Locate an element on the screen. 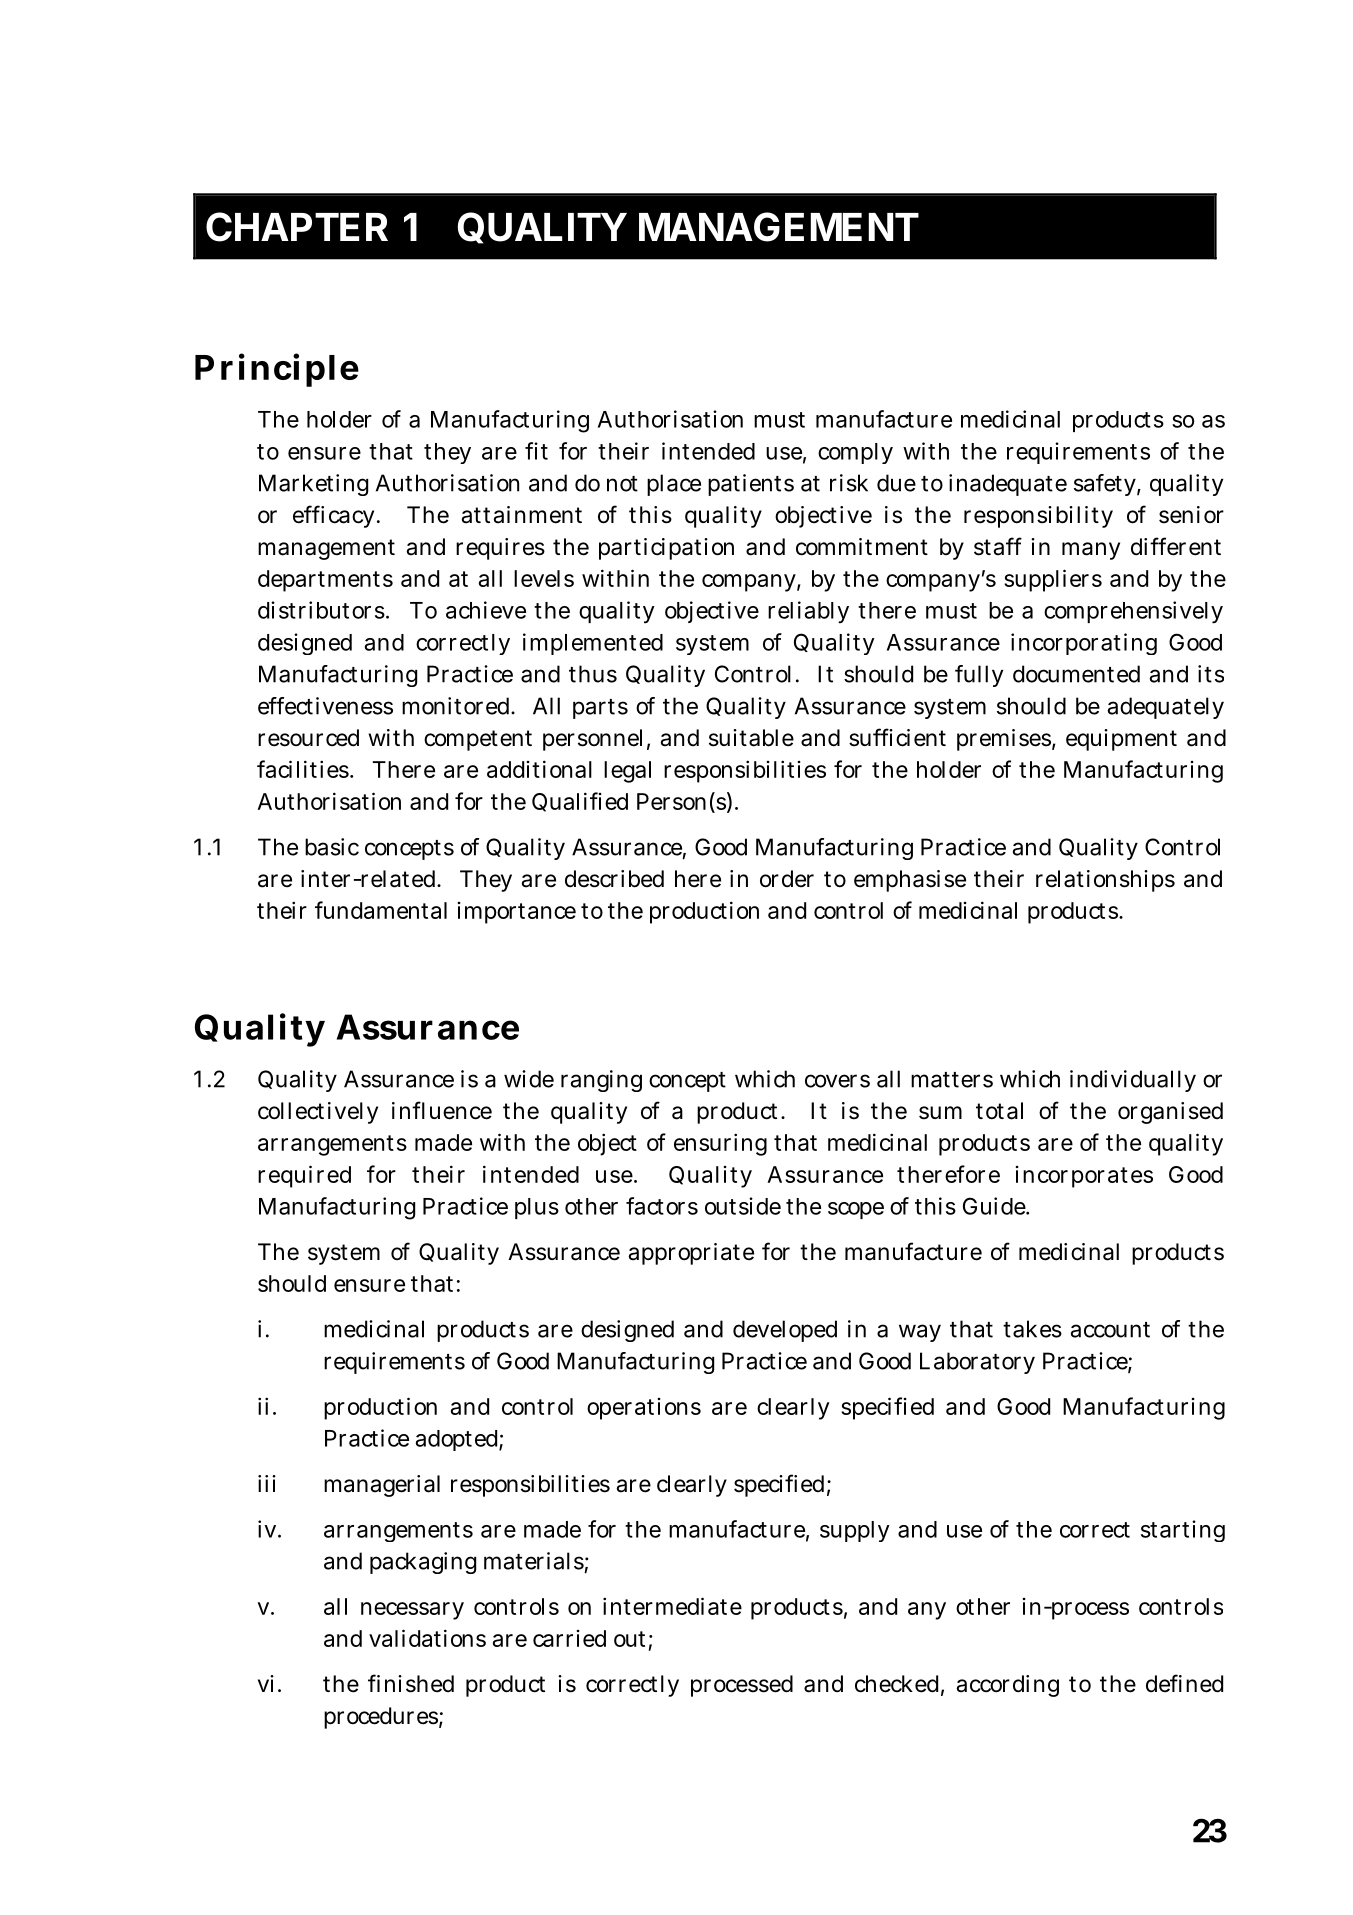  finished is located at coordinates (411, 1683).
